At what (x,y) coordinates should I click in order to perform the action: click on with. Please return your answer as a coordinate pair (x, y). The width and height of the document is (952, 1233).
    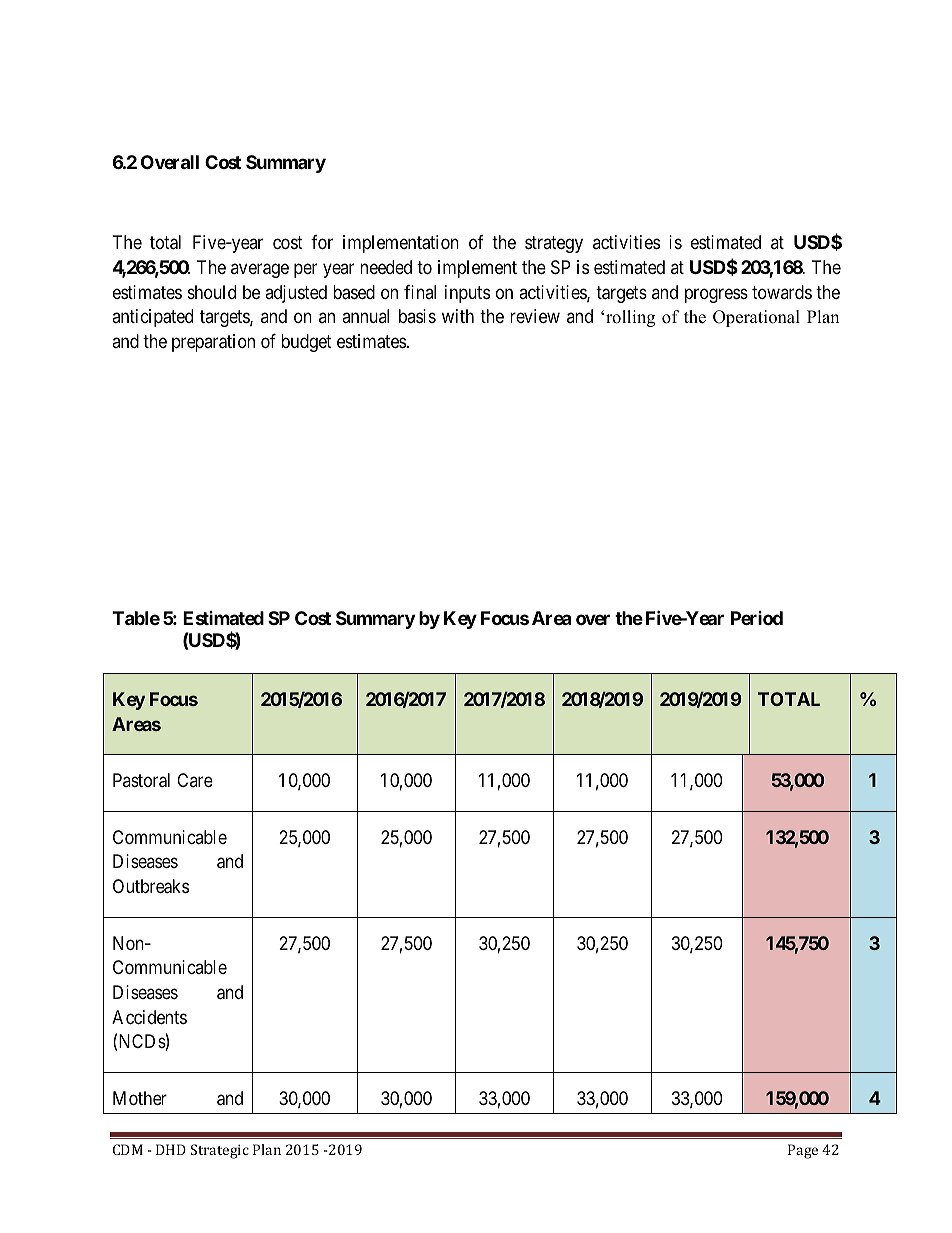
    Looking at the image, I should click on (458, 316).
